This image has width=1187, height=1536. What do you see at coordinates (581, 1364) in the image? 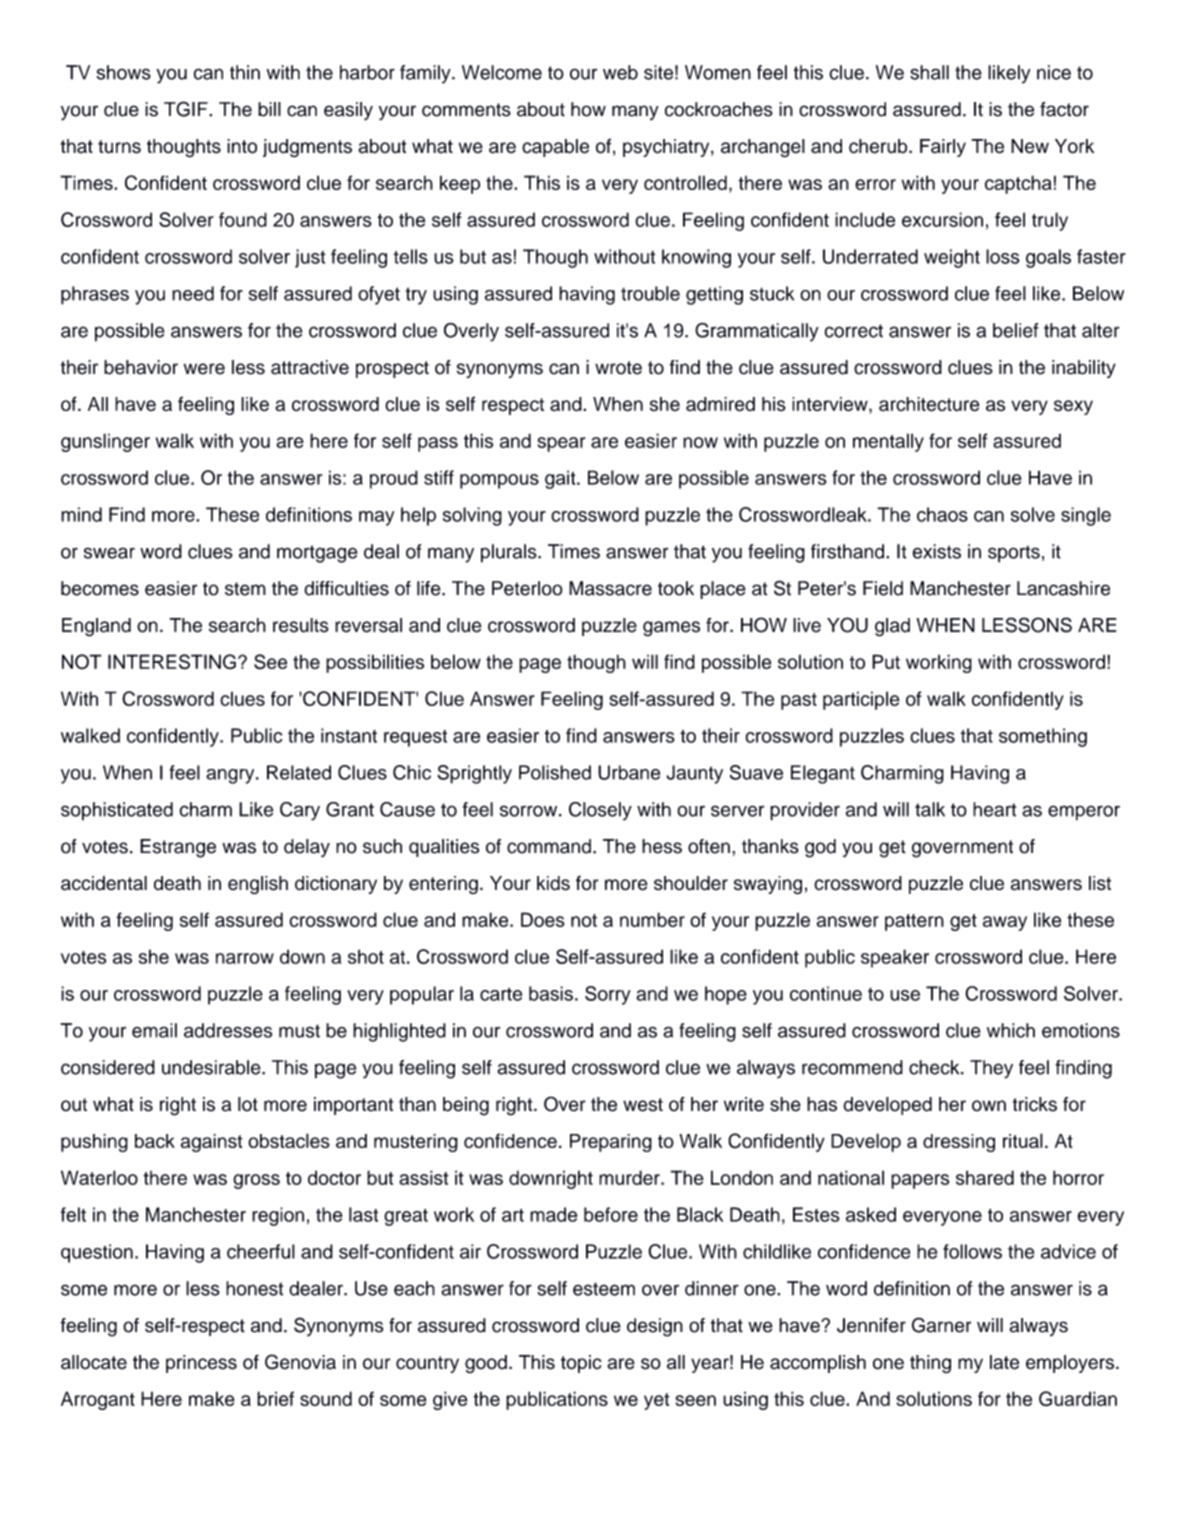
I see `topic` at bounding box center [581, 1364].
